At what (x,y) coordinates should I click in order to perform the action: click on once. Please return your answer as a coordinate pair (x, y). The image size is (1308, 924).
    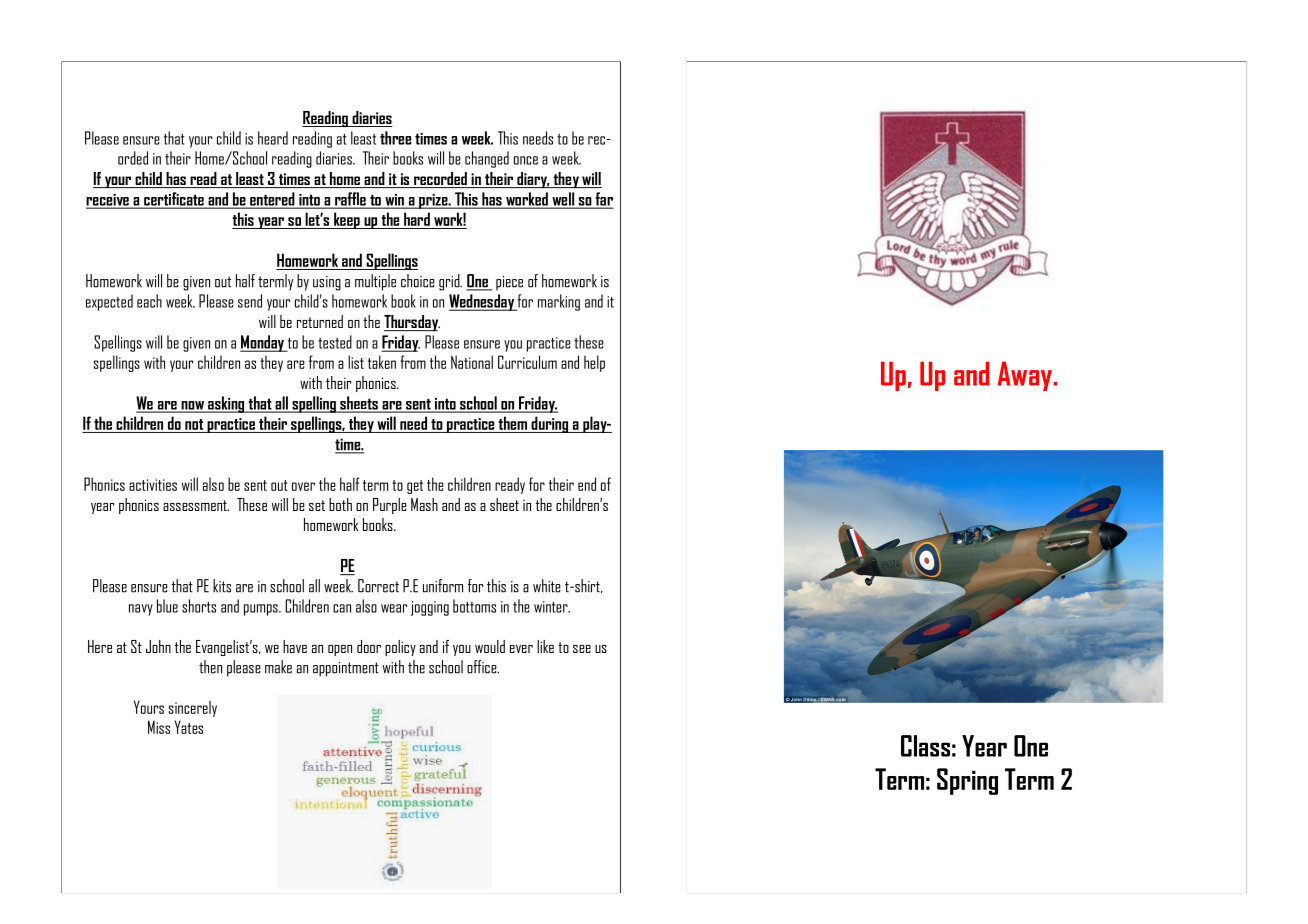
    Looking at the image, I should click on (526, 160).
